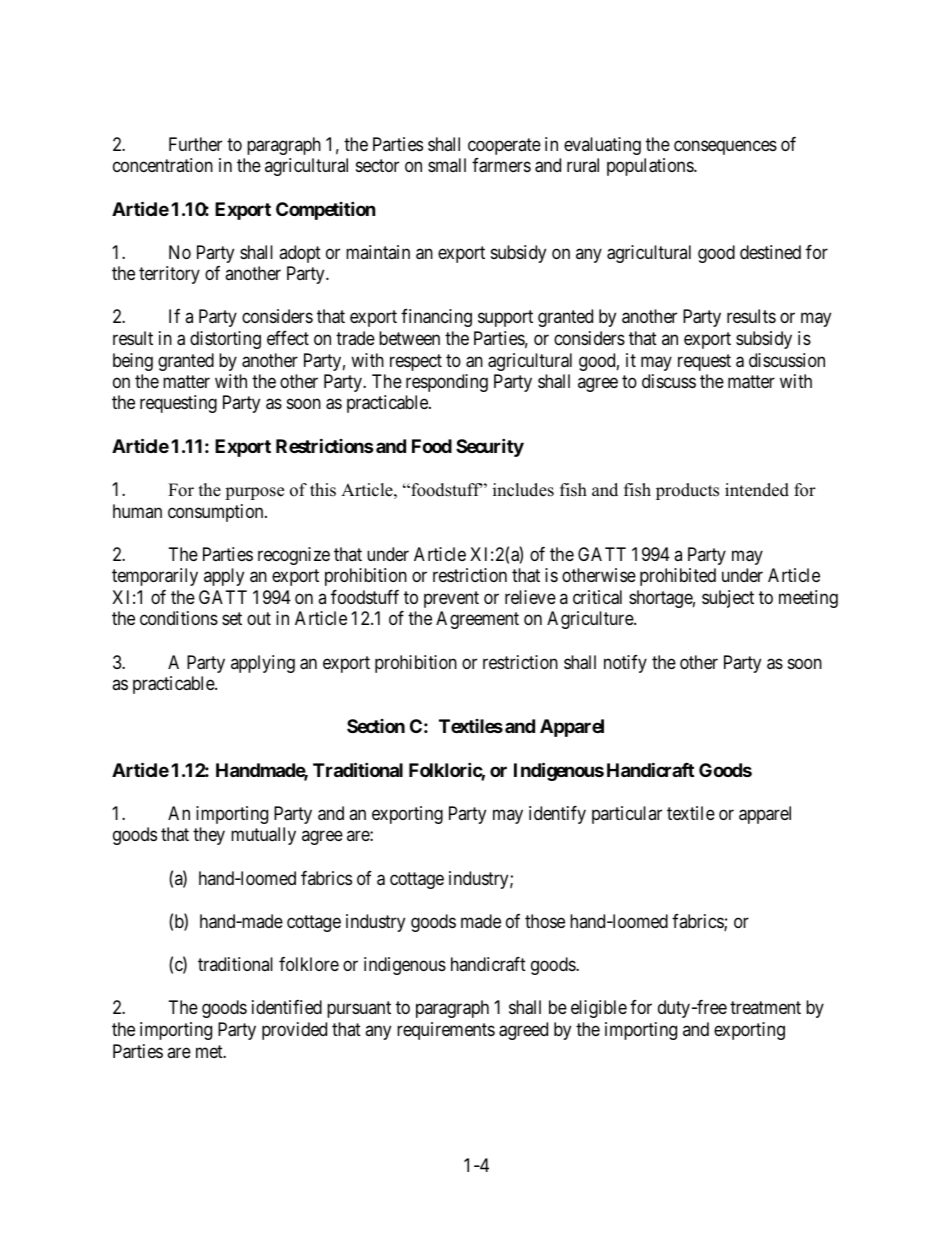 This screenshot has width=952, height=1233. What do you see at coordinates (557, 815) in the screenshot?
I see `identify` at bounding box center [557, 815].
